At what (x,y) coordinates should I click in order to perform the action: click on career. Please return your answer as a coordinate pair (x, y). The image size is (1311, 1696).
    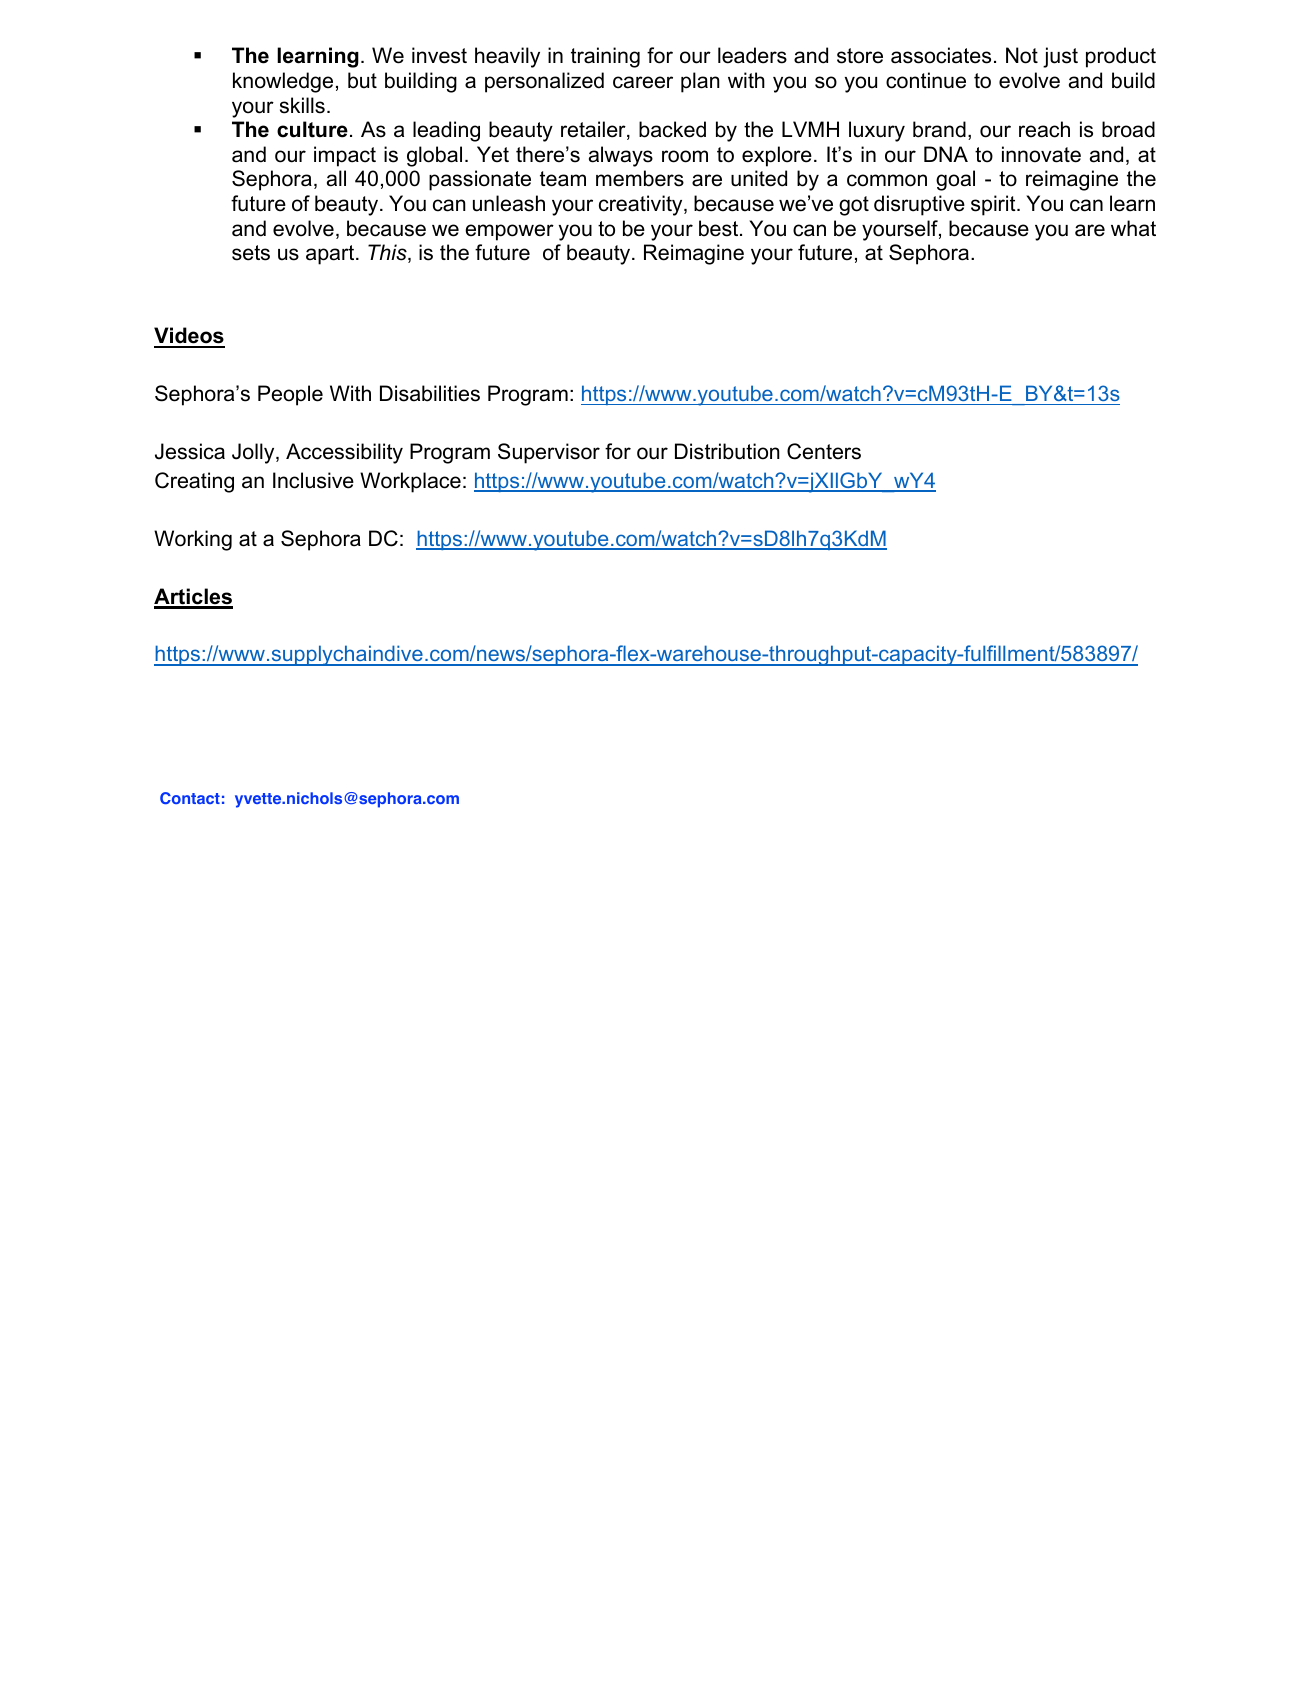
    Looking at the image, I should click on (643, 82).
